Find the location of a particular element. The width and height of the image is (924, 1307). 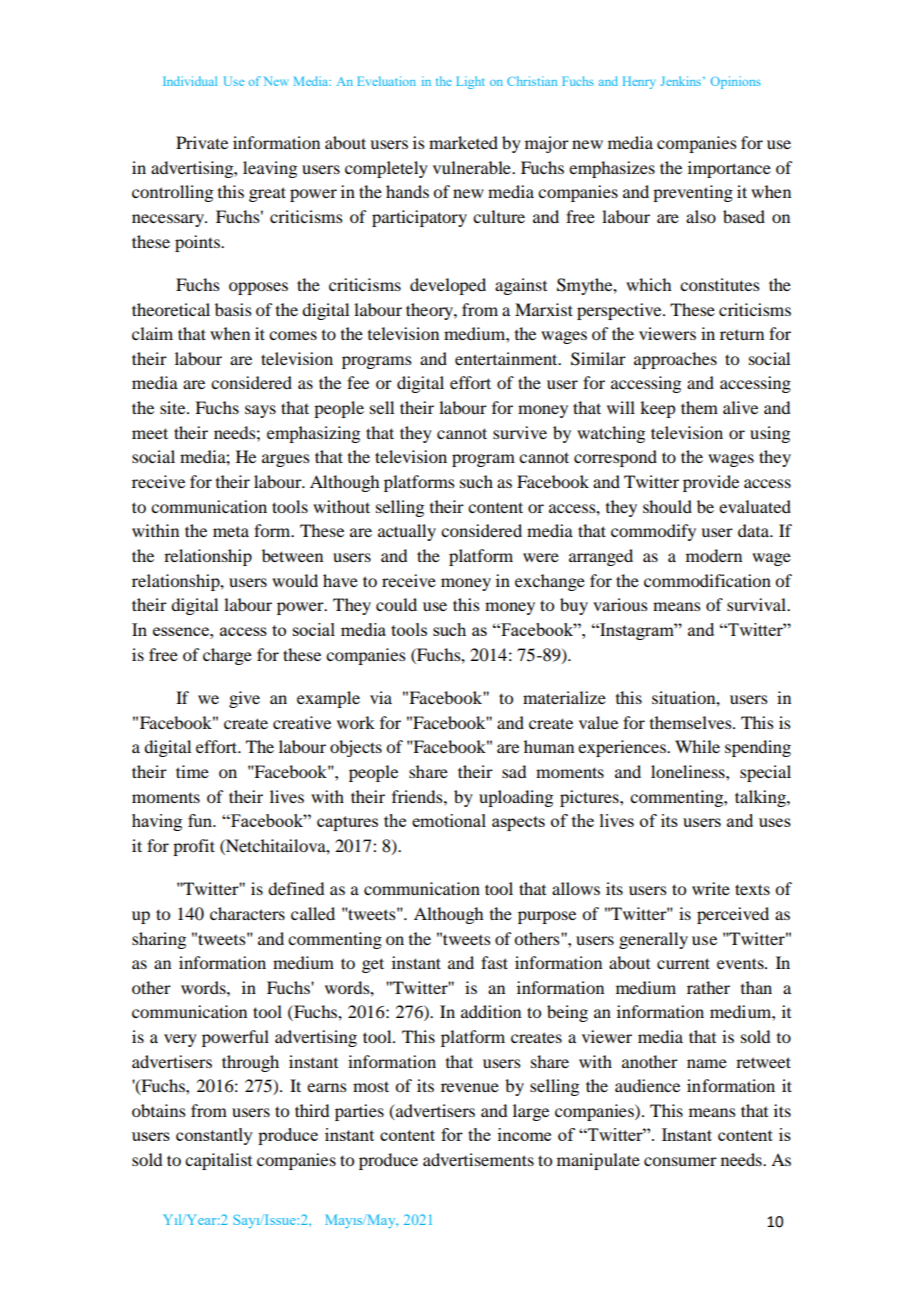

Private is located at coordinates (202, 142).
